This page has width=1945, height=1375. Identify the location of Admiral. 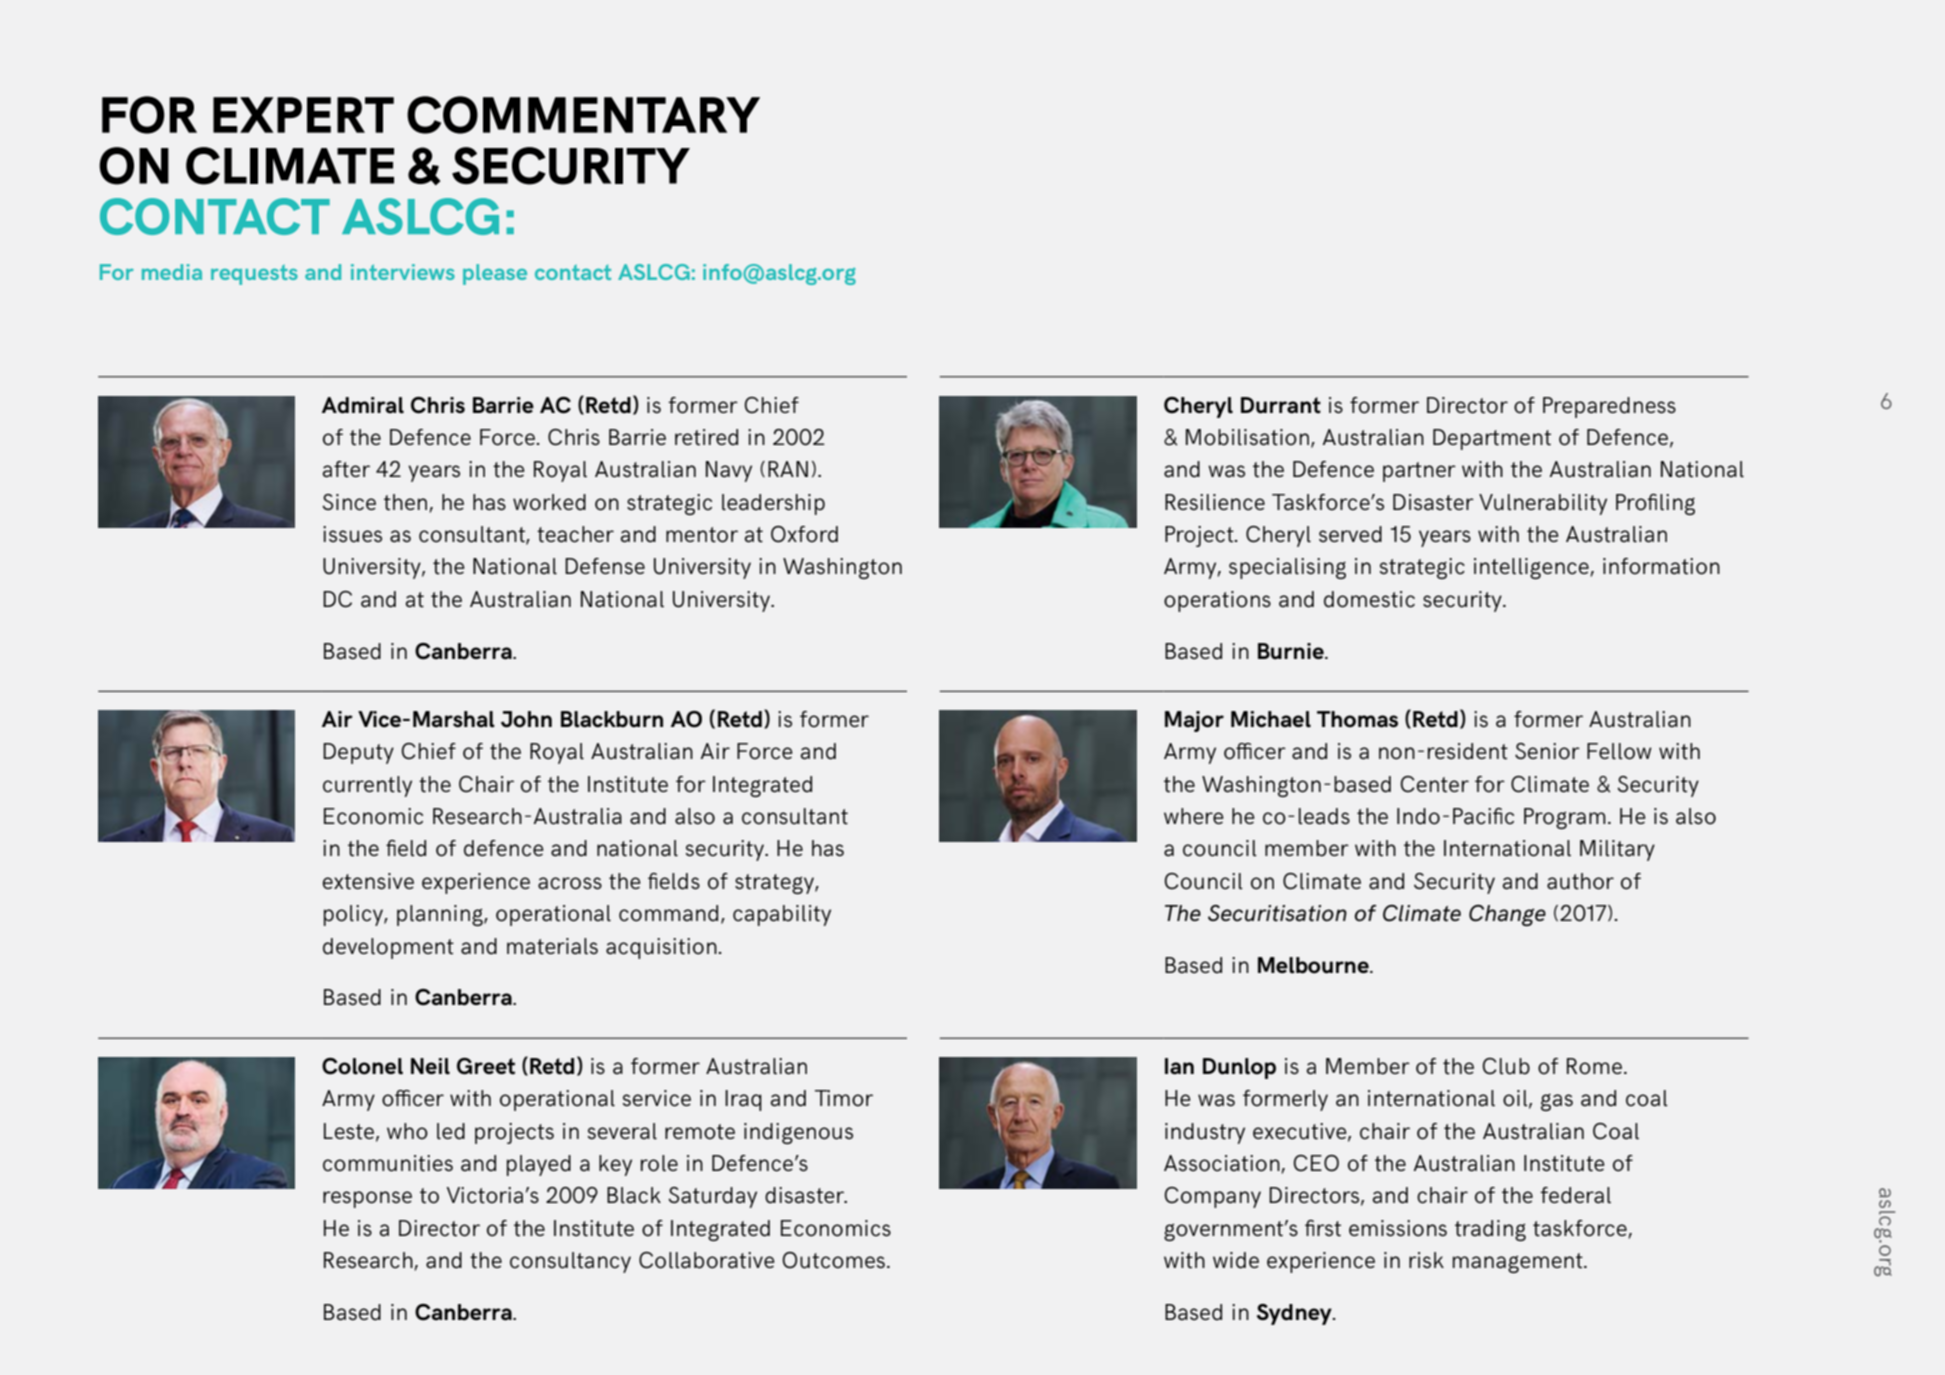
(363, 405).
